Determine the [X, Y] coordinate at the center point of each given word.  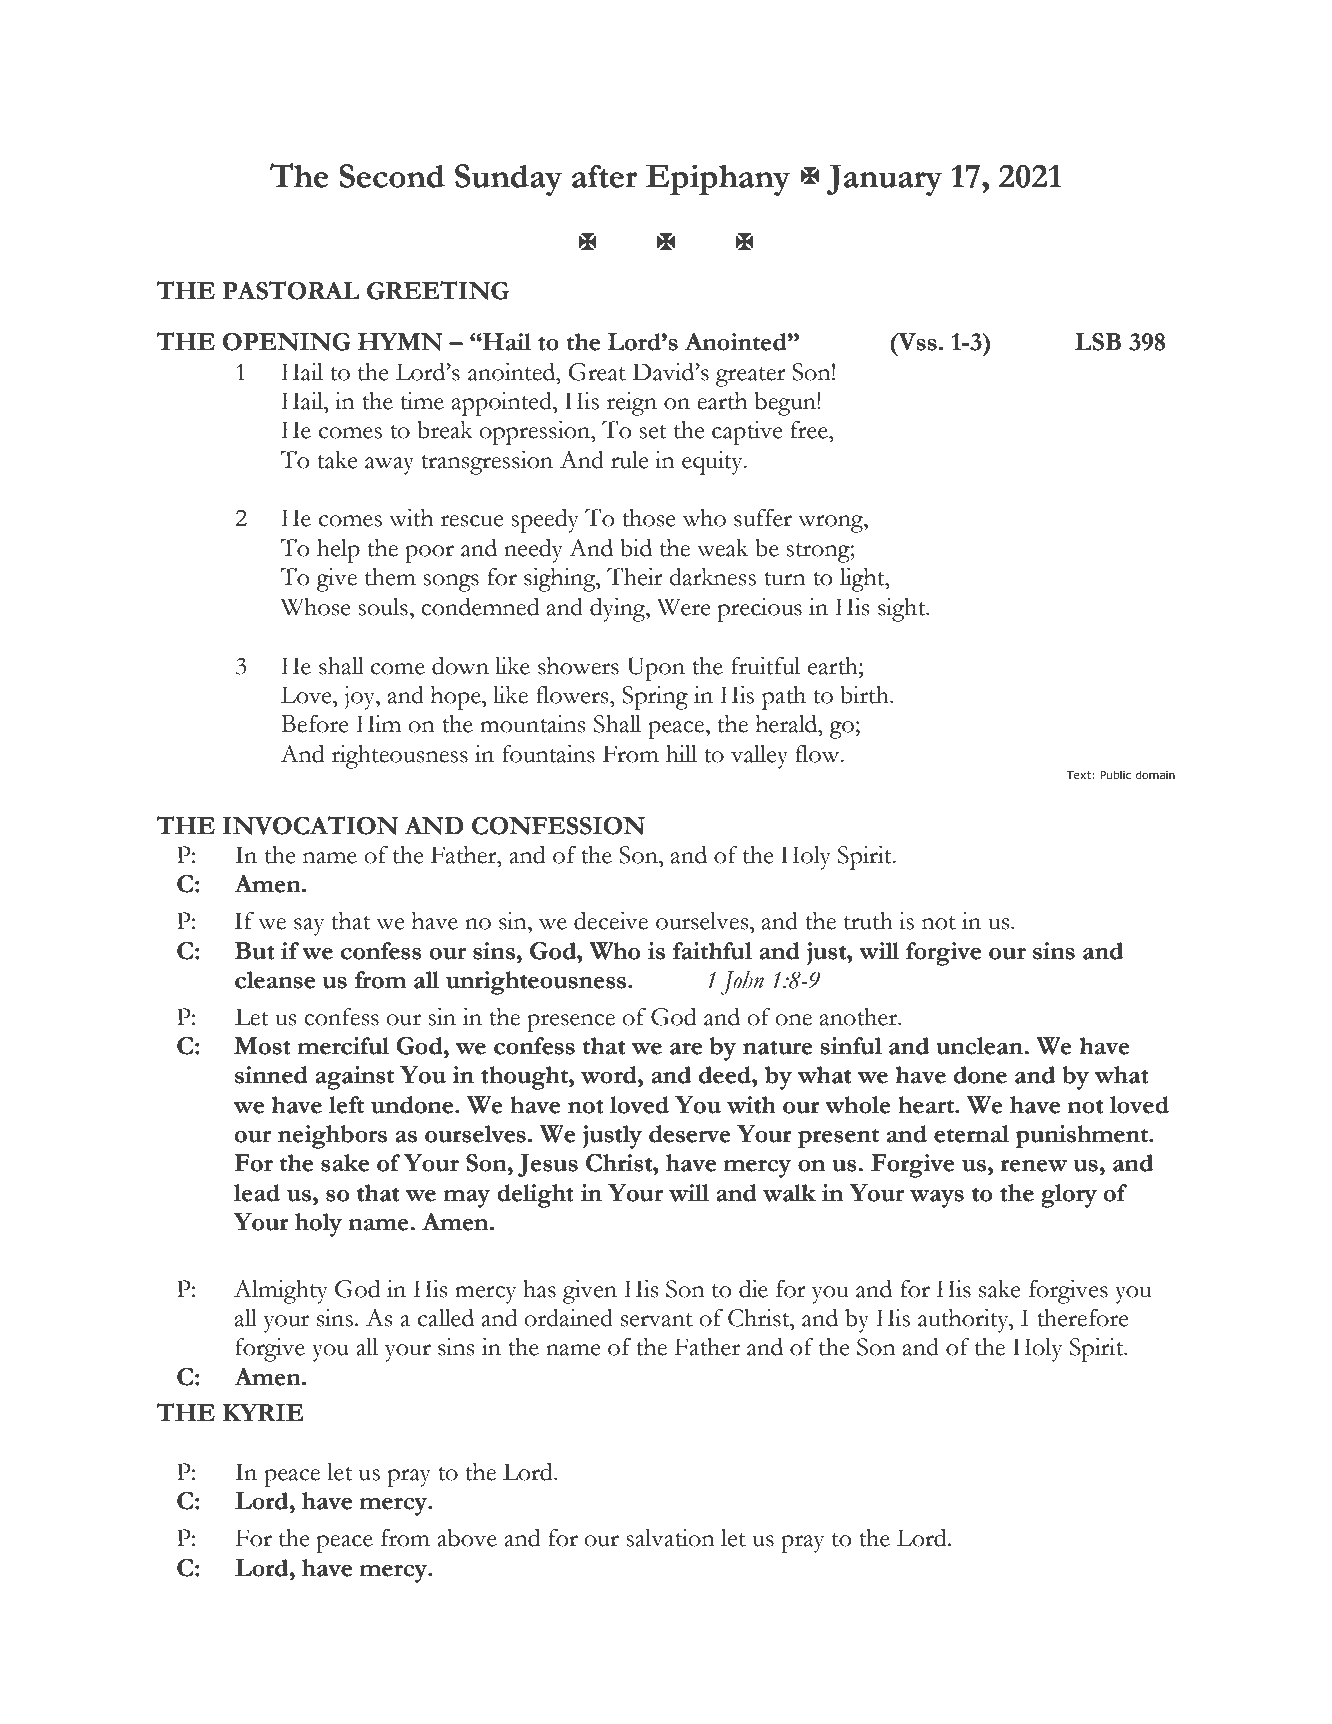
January [884, 180]
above [467, 1538]
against [354, 1078]
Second [392, 176]
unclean [979, 1046]
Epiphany [718, 180]
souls [383, 607]
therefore [1082, 1318]
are [686, 1049]
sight [903, 610]
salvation [670, 1538]
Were [683, 607]
